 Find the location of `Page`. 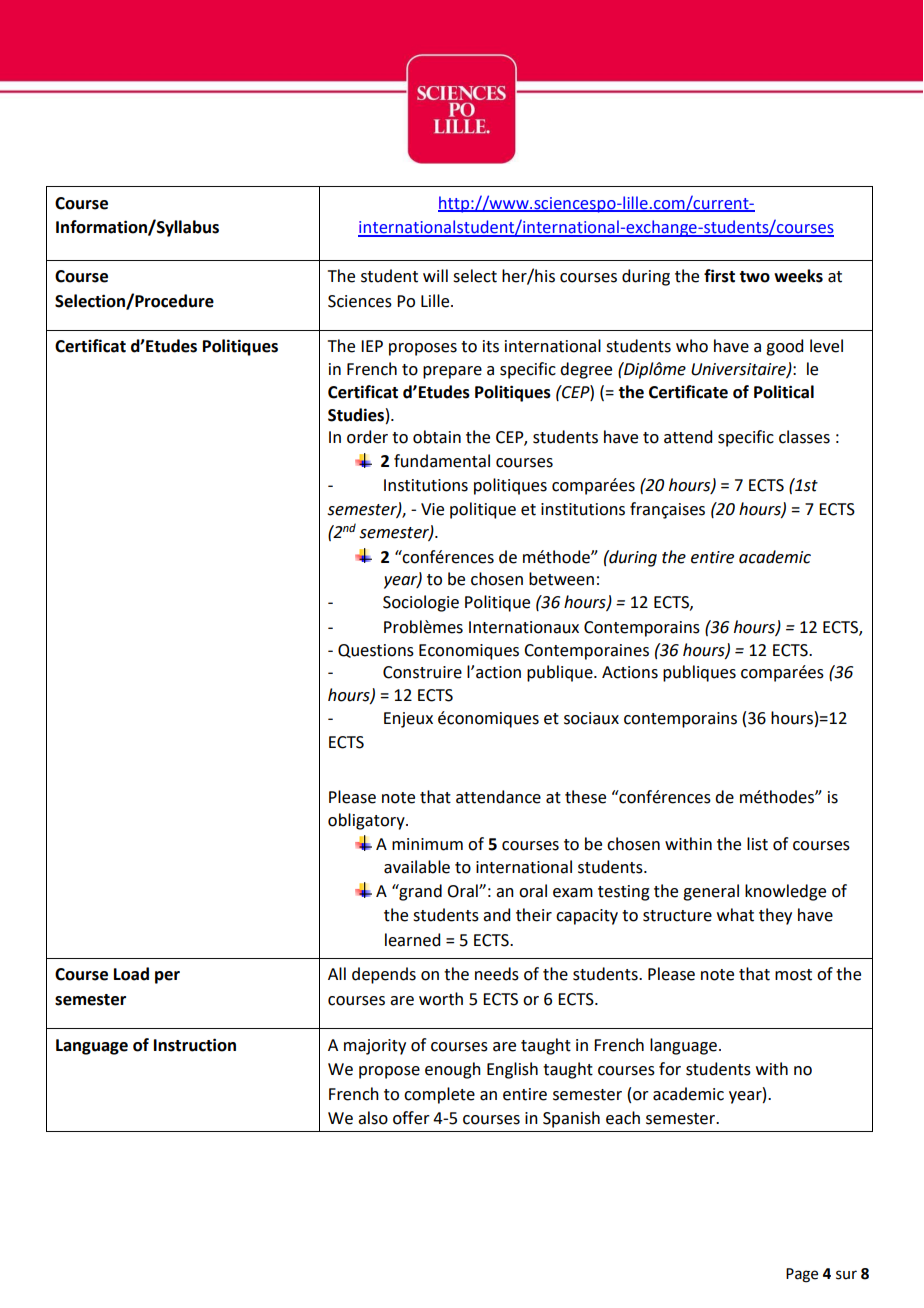

Page is located at coordinates (802, 1275).
